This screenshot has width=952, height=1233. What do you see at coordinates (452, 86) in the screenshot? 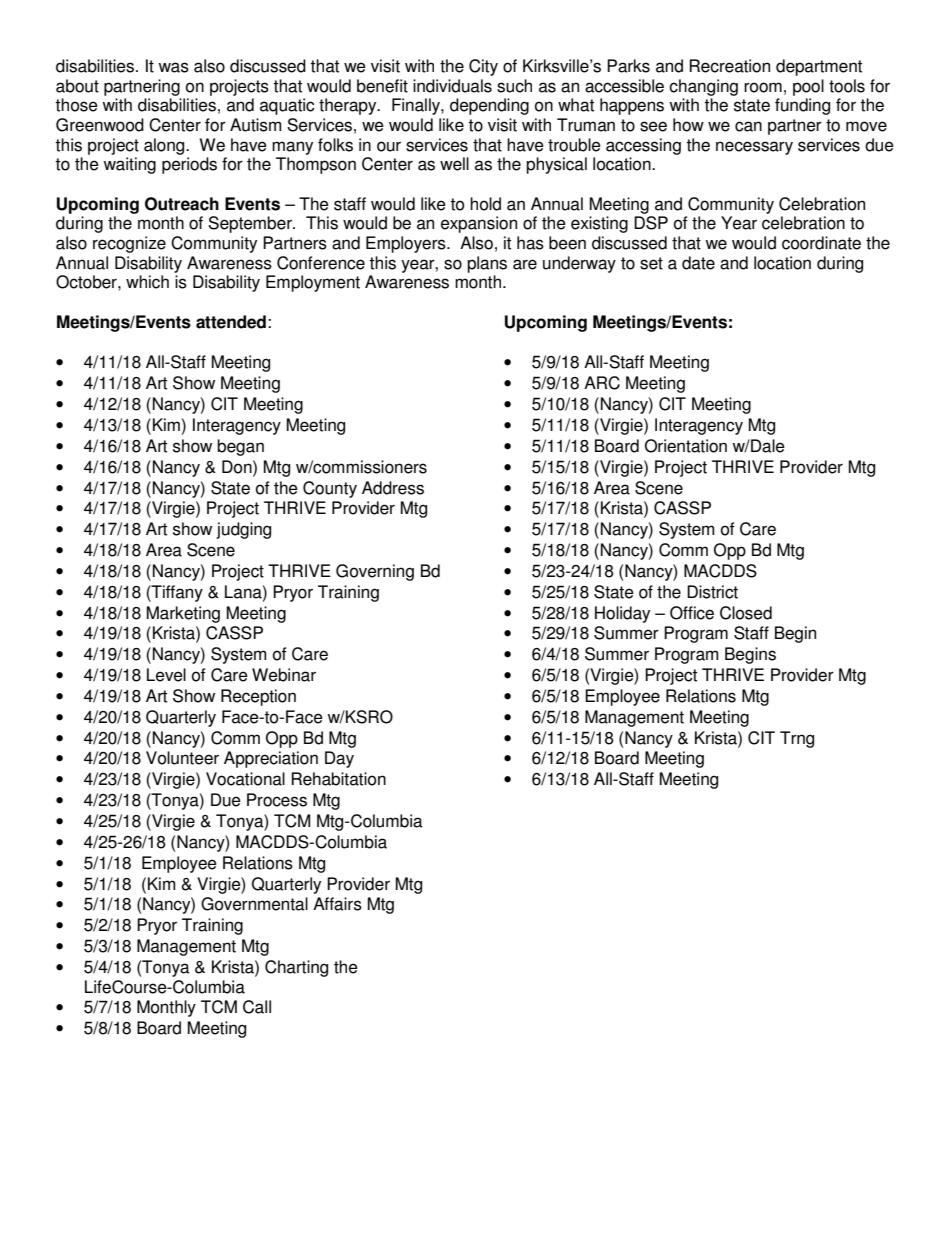
I see `individuals` at bounding box center [452, 86].
